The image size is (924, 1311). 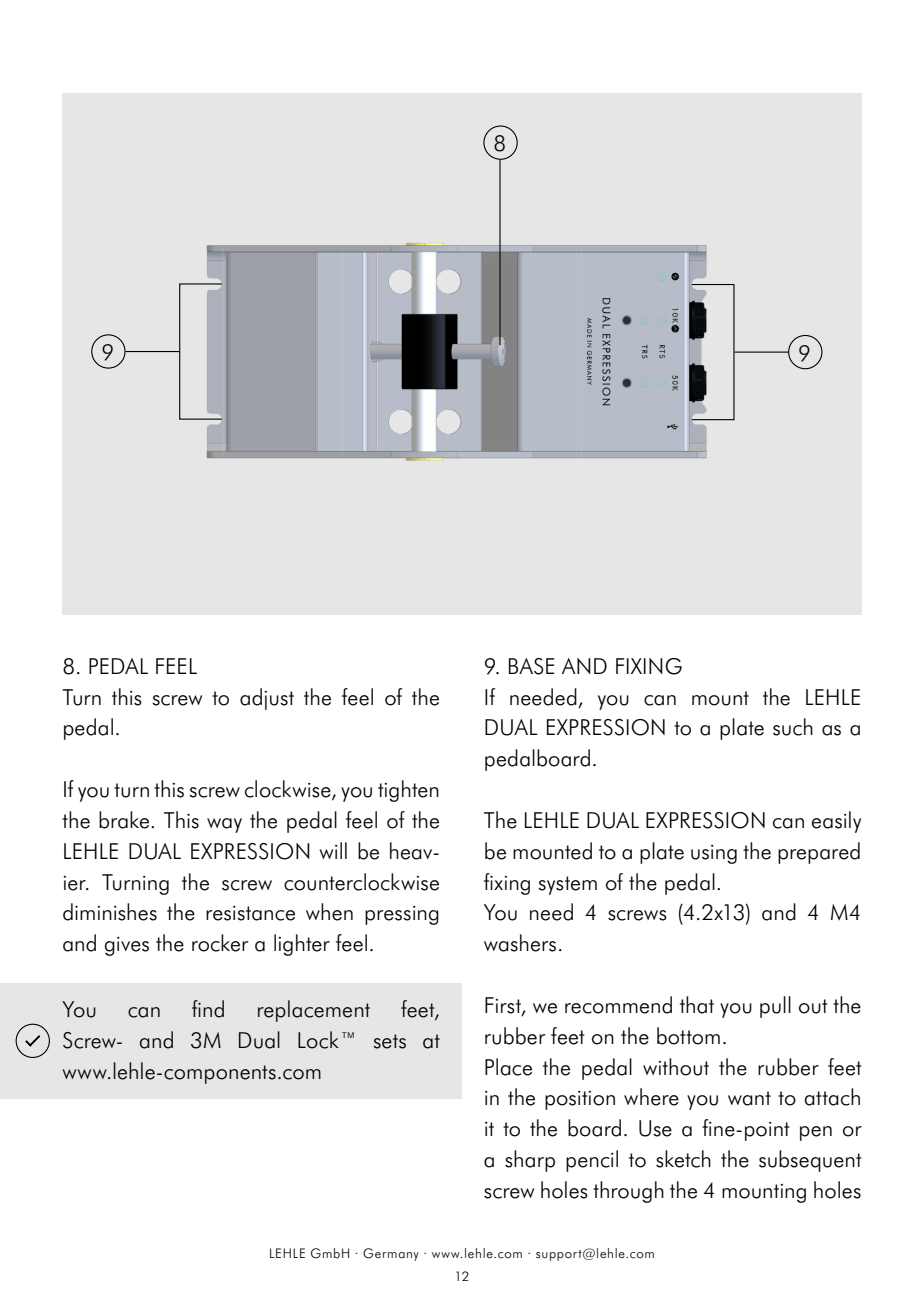 I want to click on sets, so click(x=389, y=1041).
